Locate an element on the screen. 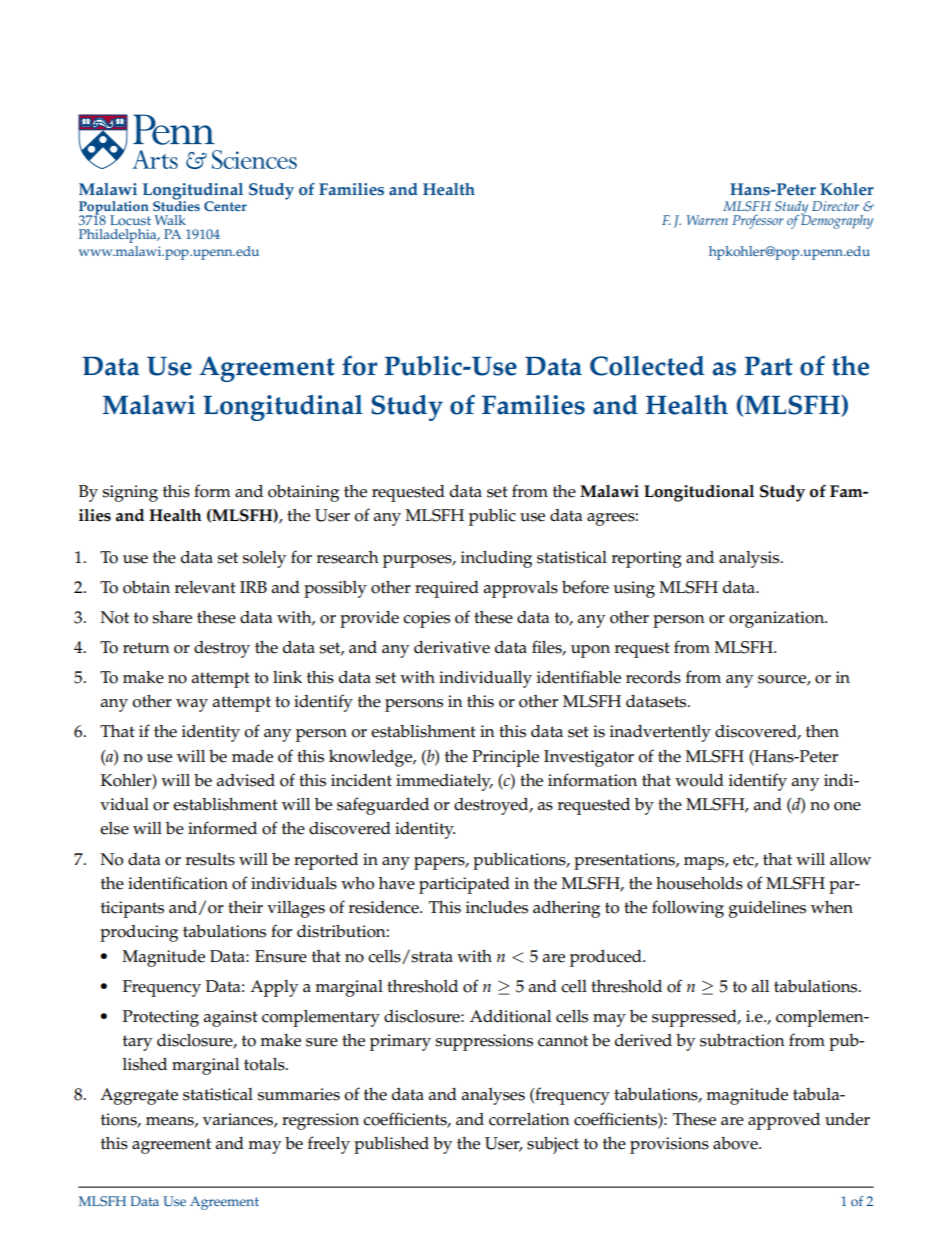 This screenshot has height=1233, width=952. signing is located at coordinates (130, 493).
